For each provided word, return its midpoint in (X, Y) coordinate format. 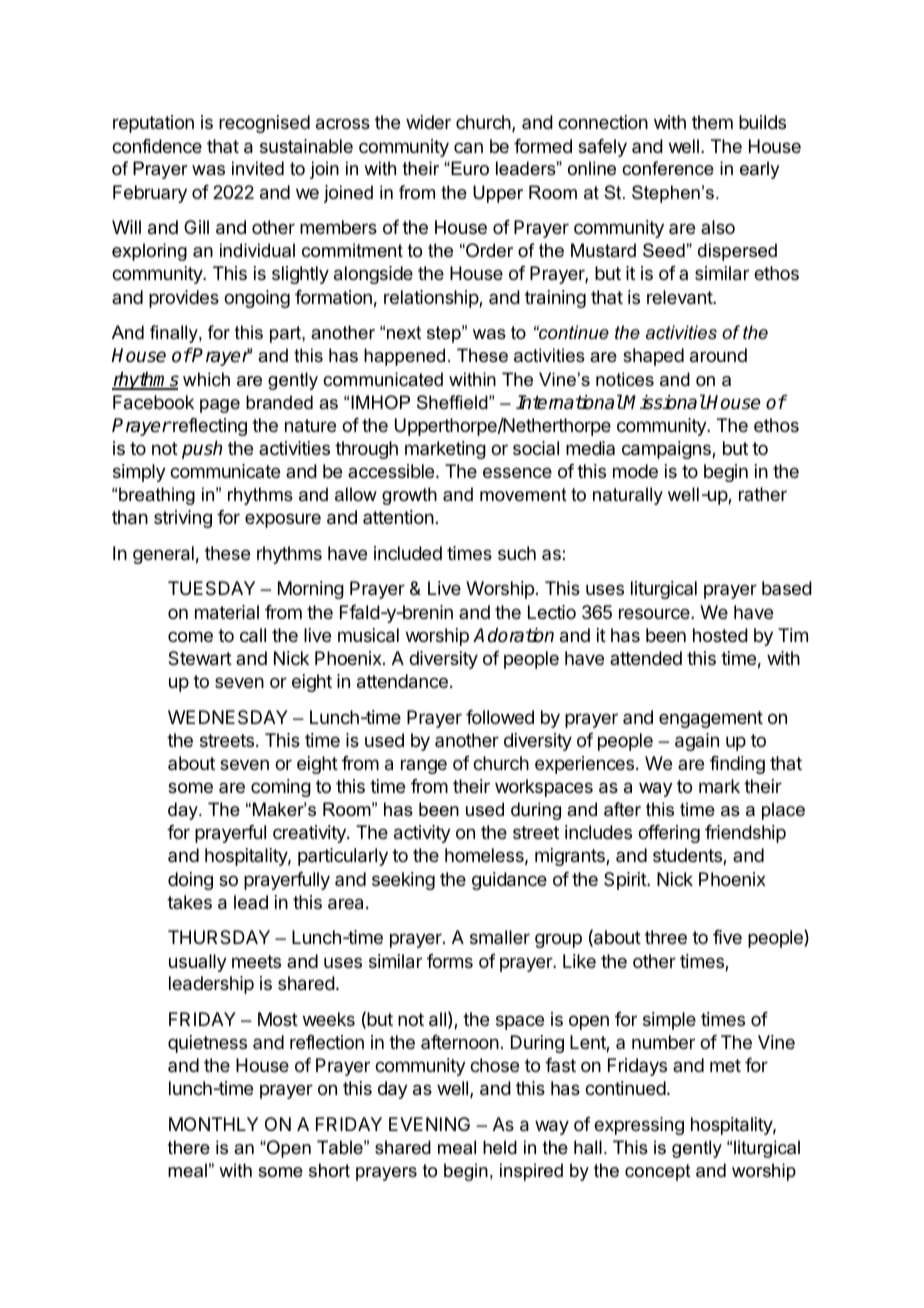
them (712, 122)
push (202, 450)
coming (281, 788)
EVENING (429, 1124)
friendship (745, 834)
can (468, 147)
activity (422, 834)
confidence (157, 146)
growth (409, 496)
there (189, 1147)
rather (763, 494)
